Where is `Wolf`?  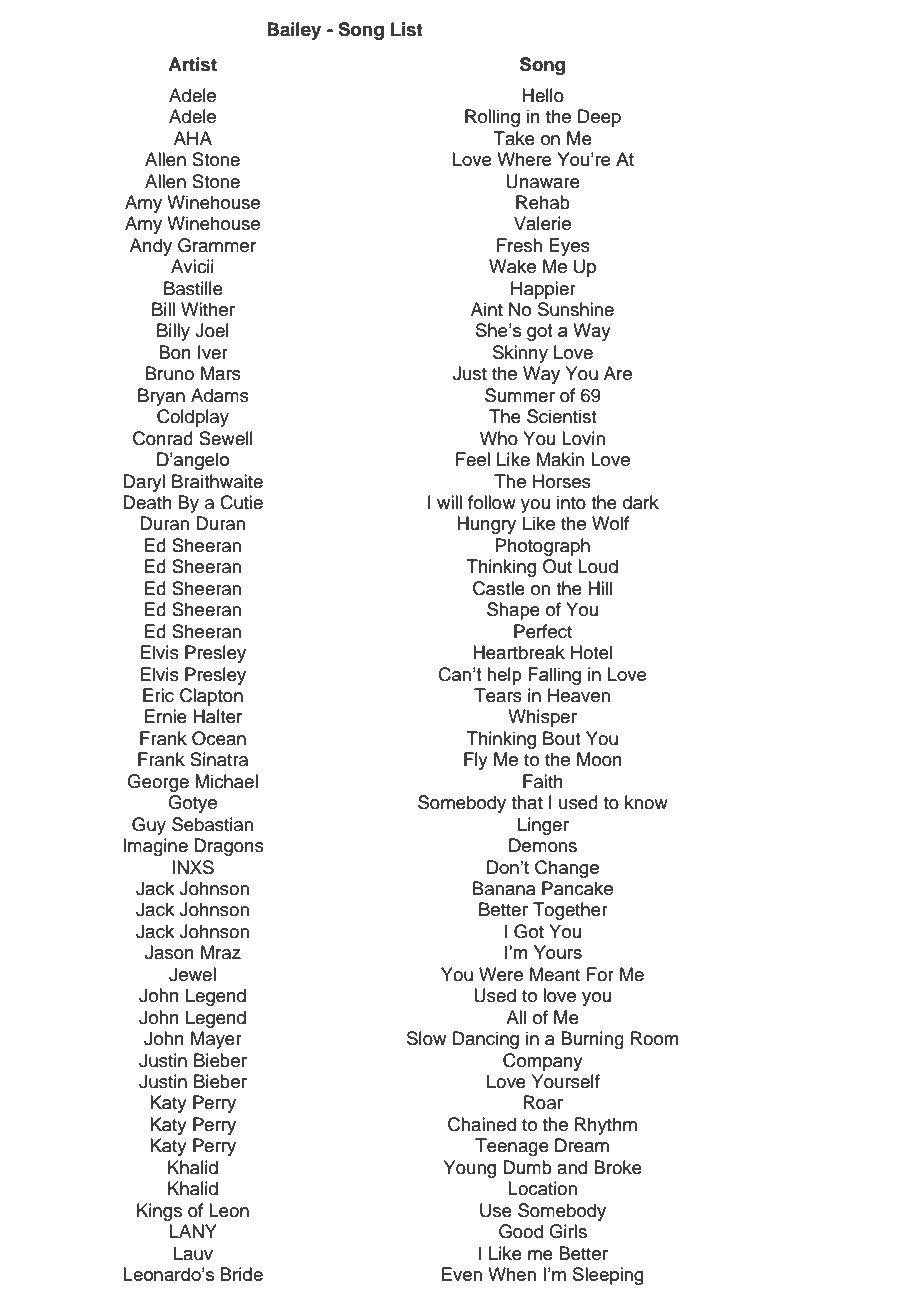
Wolf is located at coordinates (610, 523).
